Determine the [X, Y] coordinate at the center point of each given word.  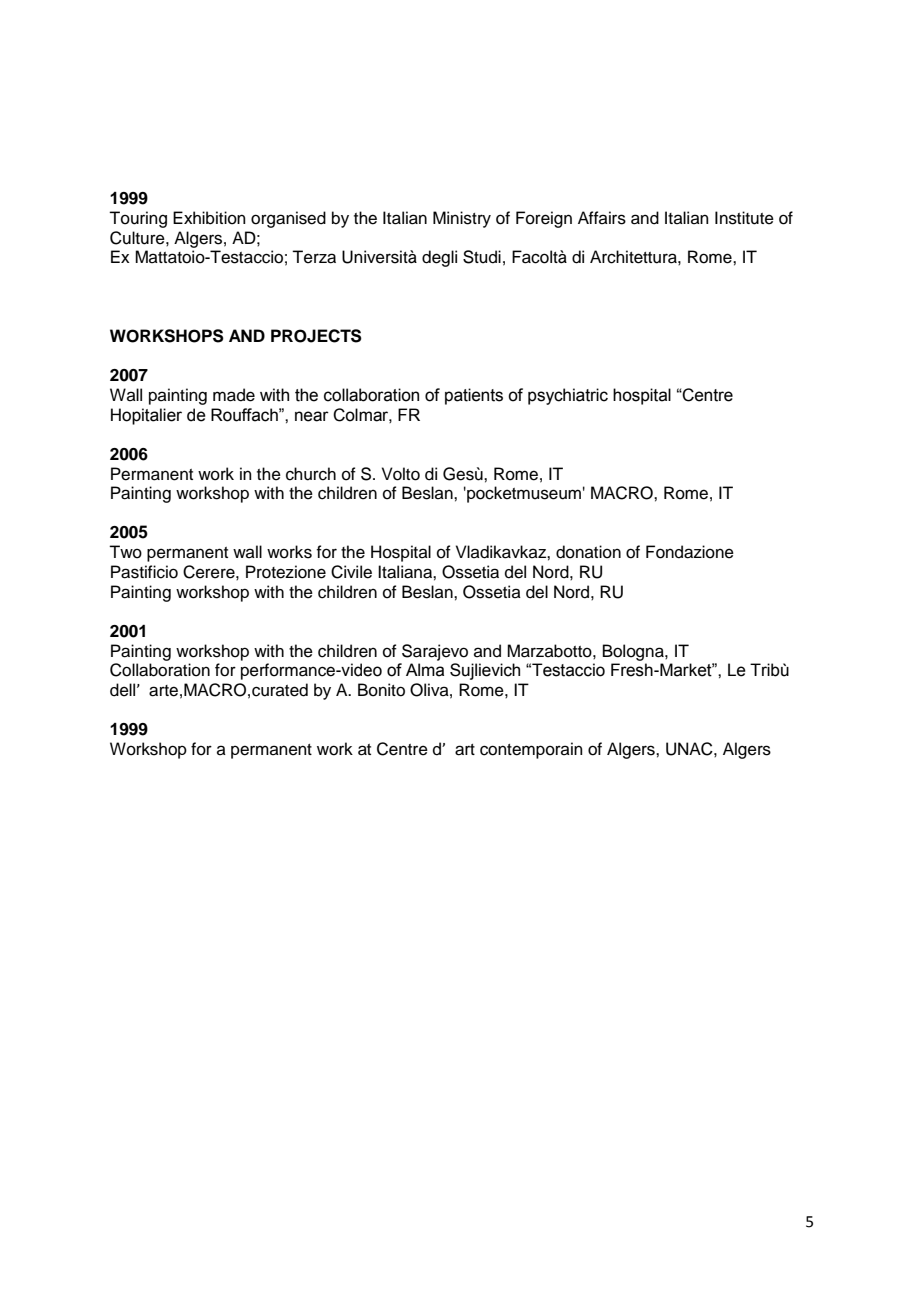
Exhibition [209, 218]
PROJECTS [316, 336]
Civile [351, 572]
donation [588, 552]
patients [474, 396]
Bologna [634, 652]
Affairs [602, 218]
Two [125, 552]
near [312, 416]
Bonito [381, 690]
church [311, 474]
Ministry [462, 219]
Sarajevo [435, 652]
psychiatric [568, 396]
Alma [425, 670]
